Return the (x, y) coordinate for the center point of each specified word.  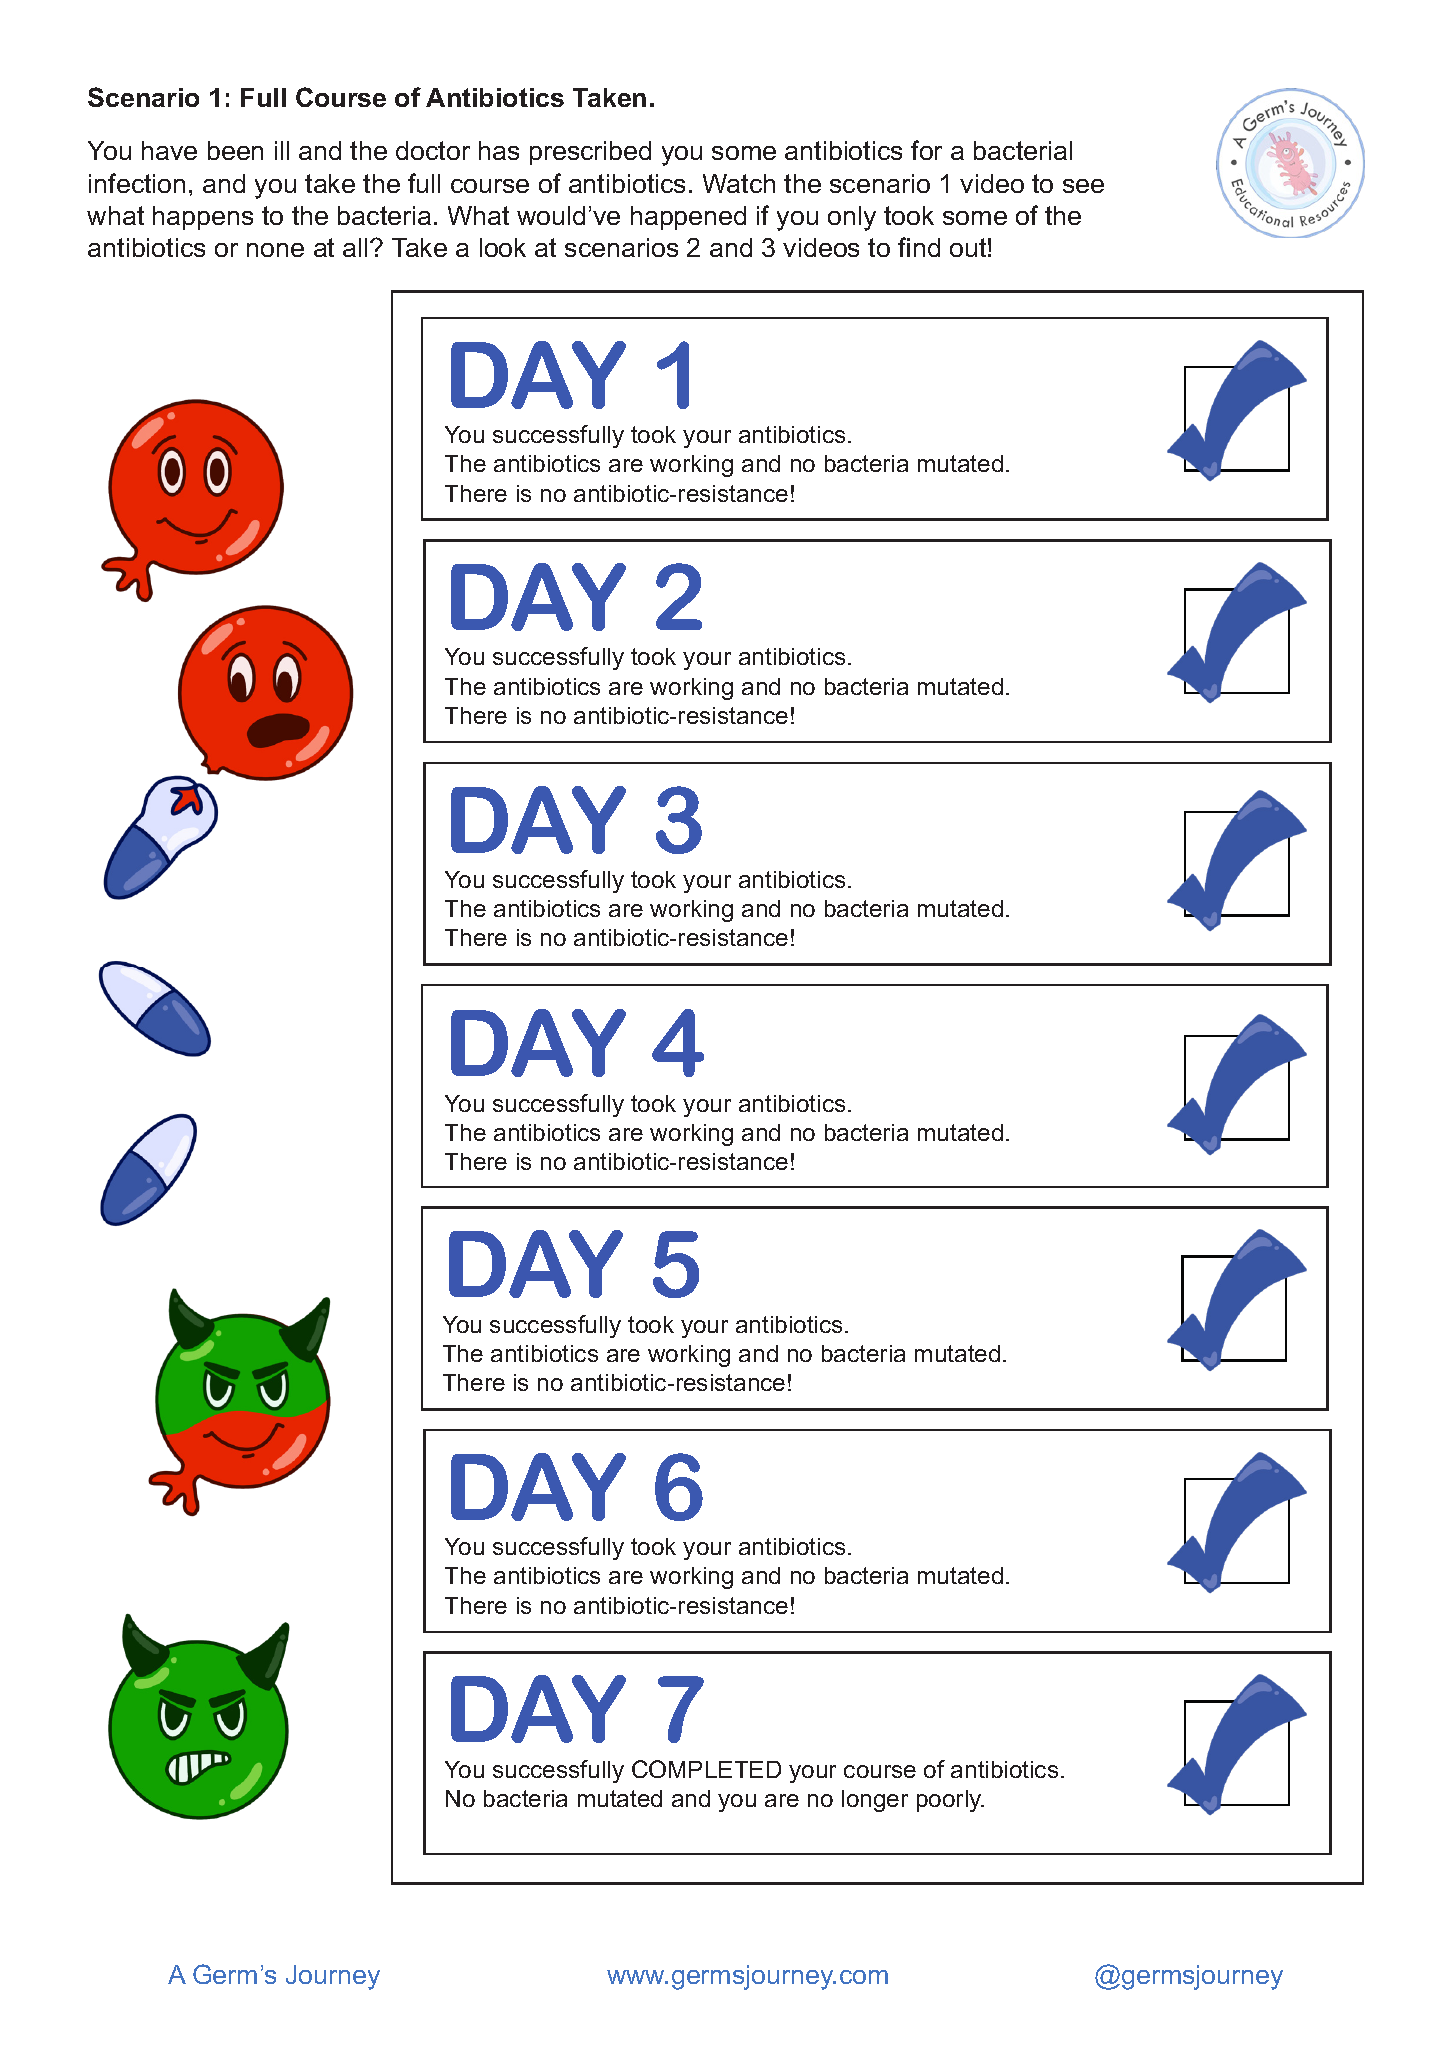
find (919, 247)
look (503, 247)
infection (137, 183)
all (355, 247)
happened (688, 218)
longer (875, 1801)
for (926, 150)
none (275, 250)
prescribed (590, 153)
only (852, 218)
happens (203, 218)
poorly (950, 1801)
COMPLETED (706, 1769)
